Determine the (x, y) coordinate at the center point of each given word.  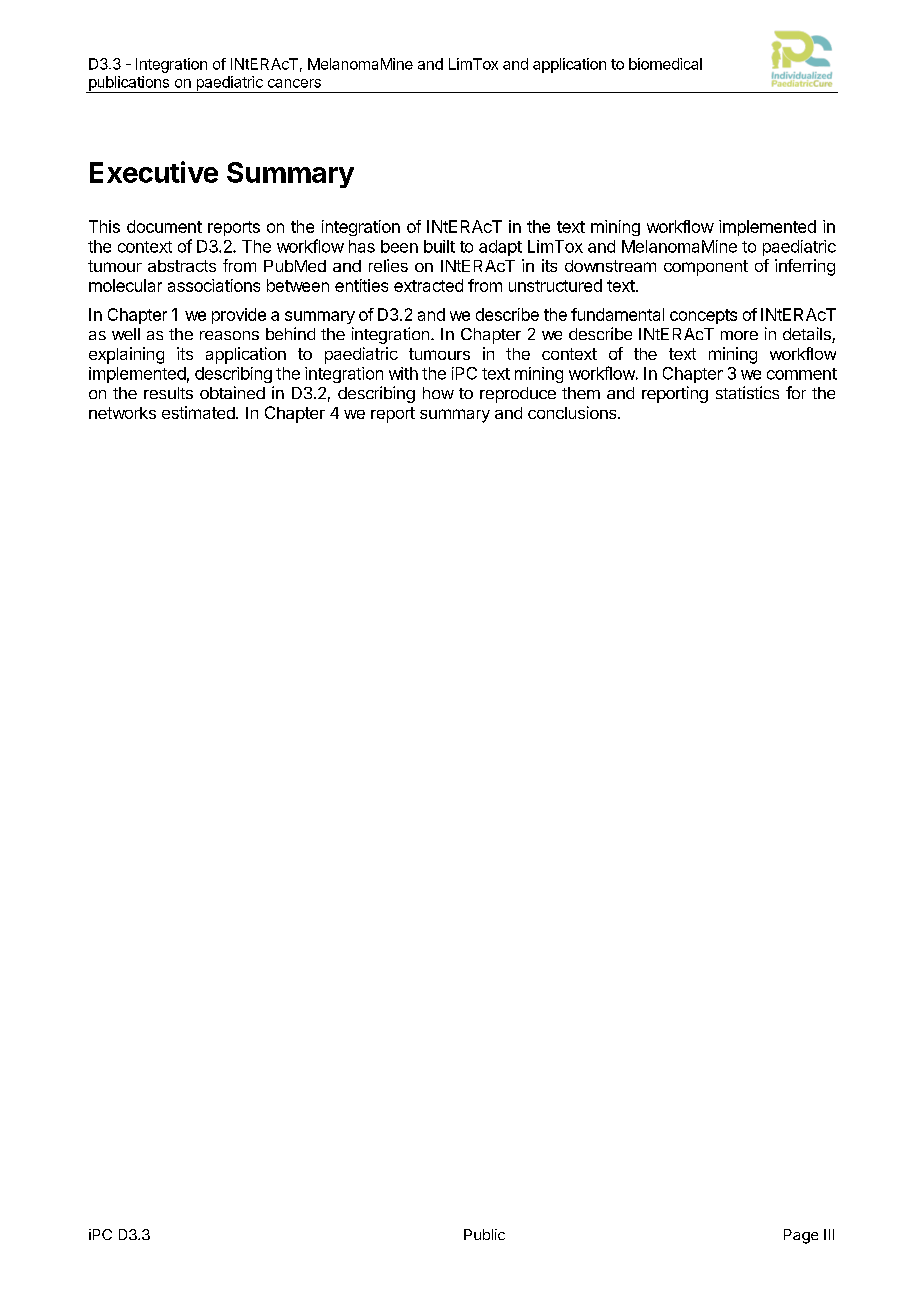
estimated (199, 412)
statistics (747, 392)
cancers (294, 83)
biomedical (665, 64)
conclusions (573, 412)
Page (801, 1236)
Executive (154, 172)
